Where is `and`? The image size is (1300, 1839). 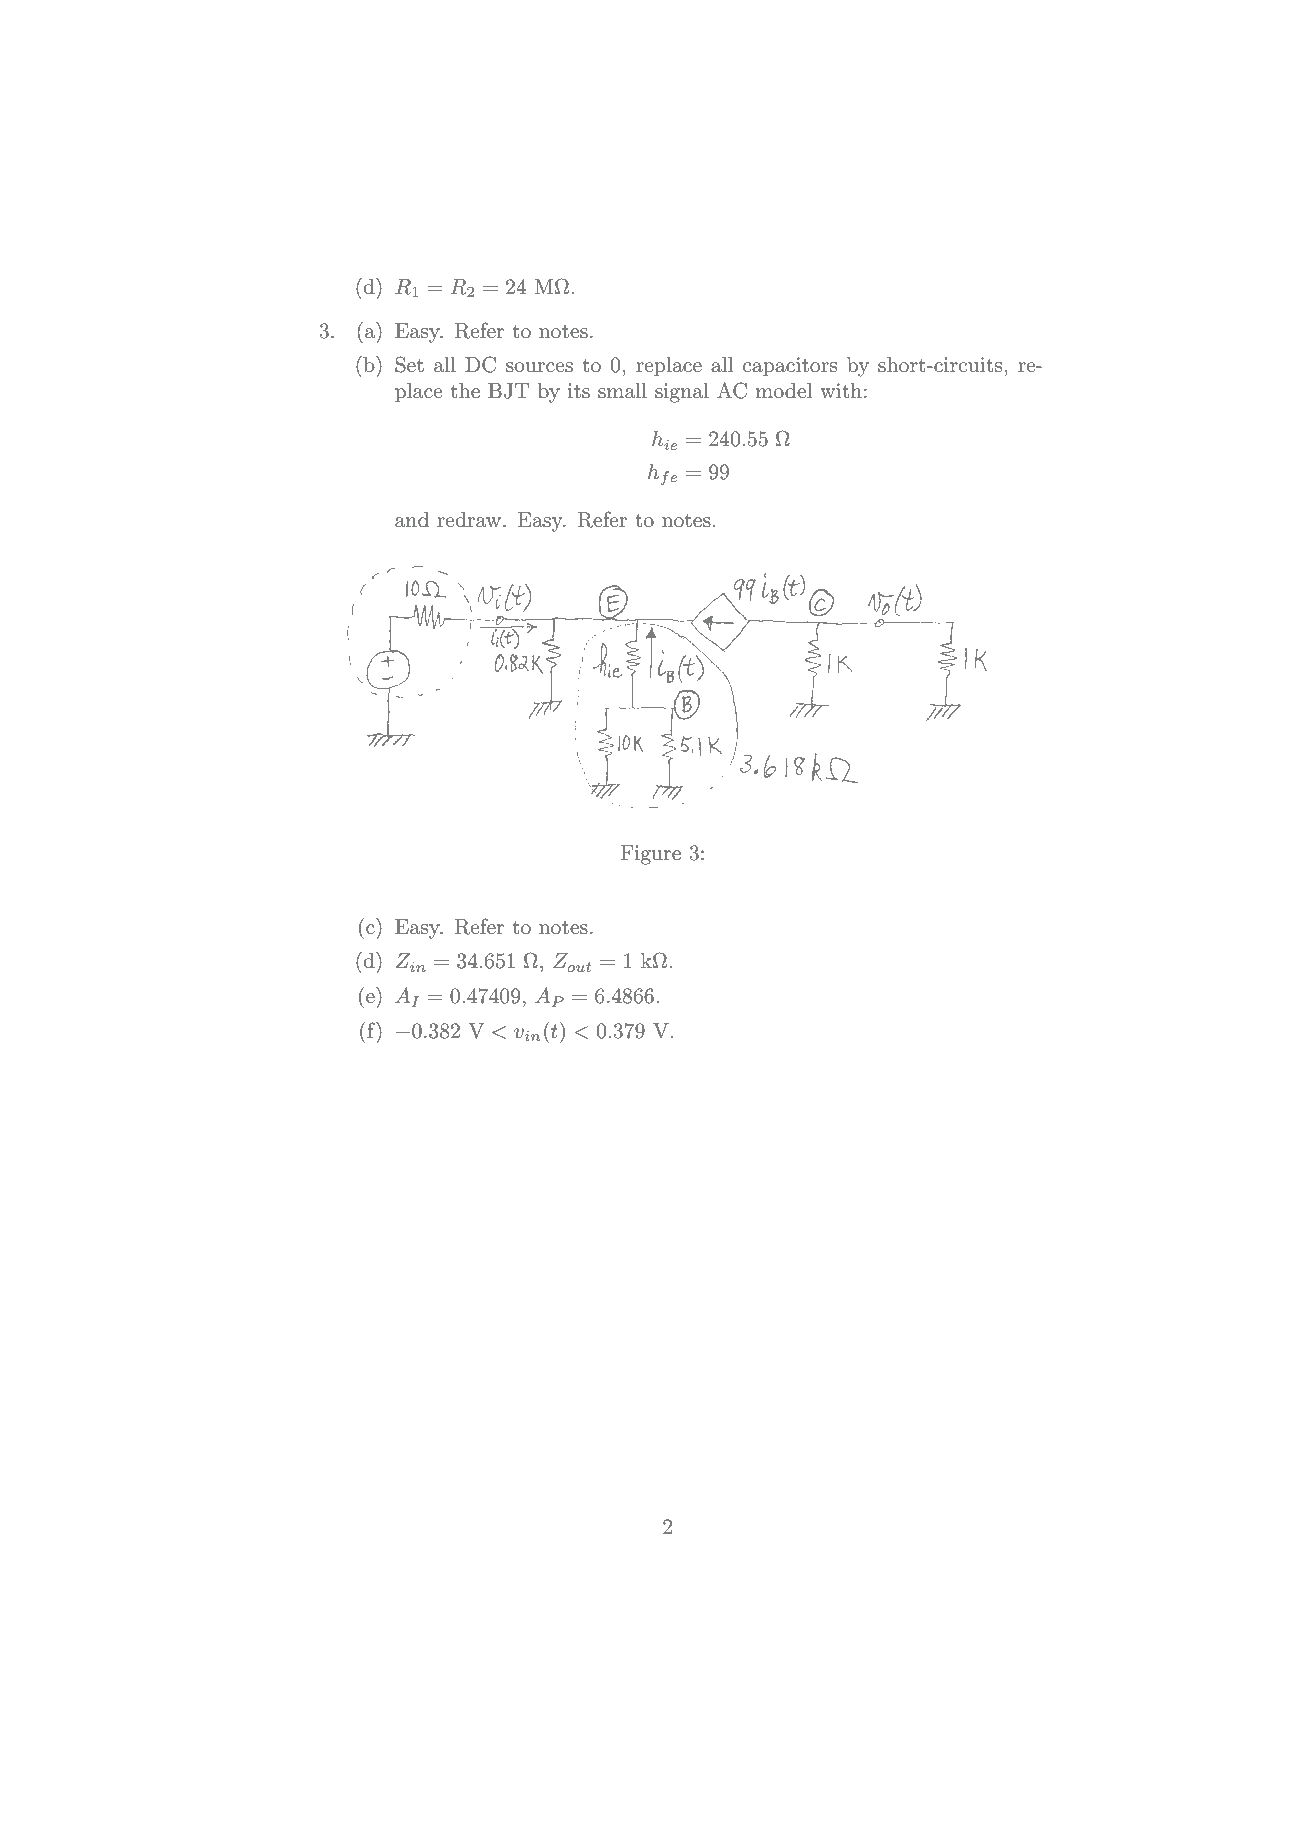
and is located at coordinates (412, 520).
